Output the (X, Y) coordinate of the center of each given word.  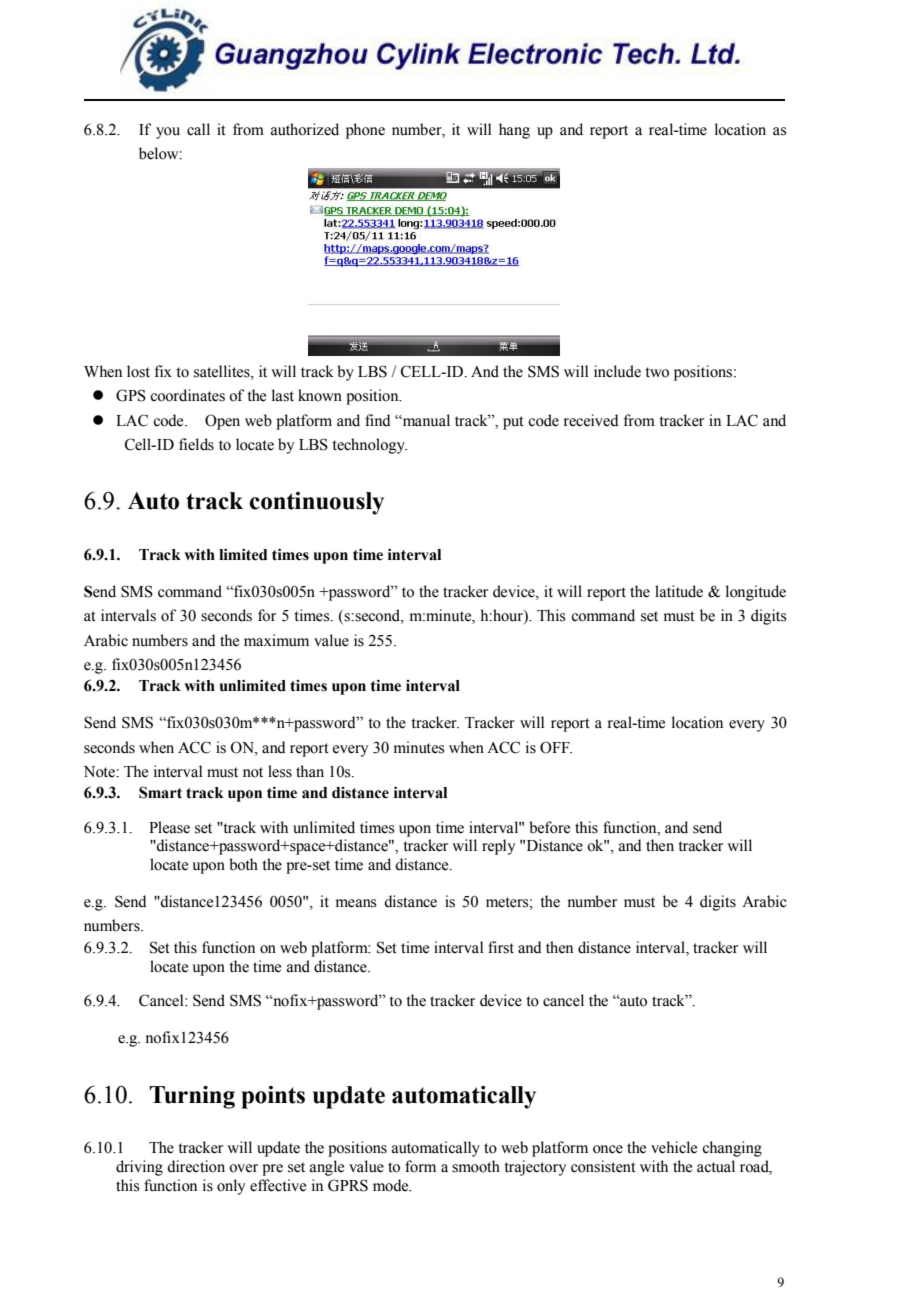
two (657, 372)
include (617, 371)
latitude (679, 591)
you (168, 133)
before (549, 827)
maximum (276, 640)
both (243, 864)
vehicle (674, 1147)
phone (365, 131)
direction (196, 1166)
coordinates (187, 395)
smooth (476, 1166)
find (378, 420)
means (356, 903)
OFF (556, 747)
